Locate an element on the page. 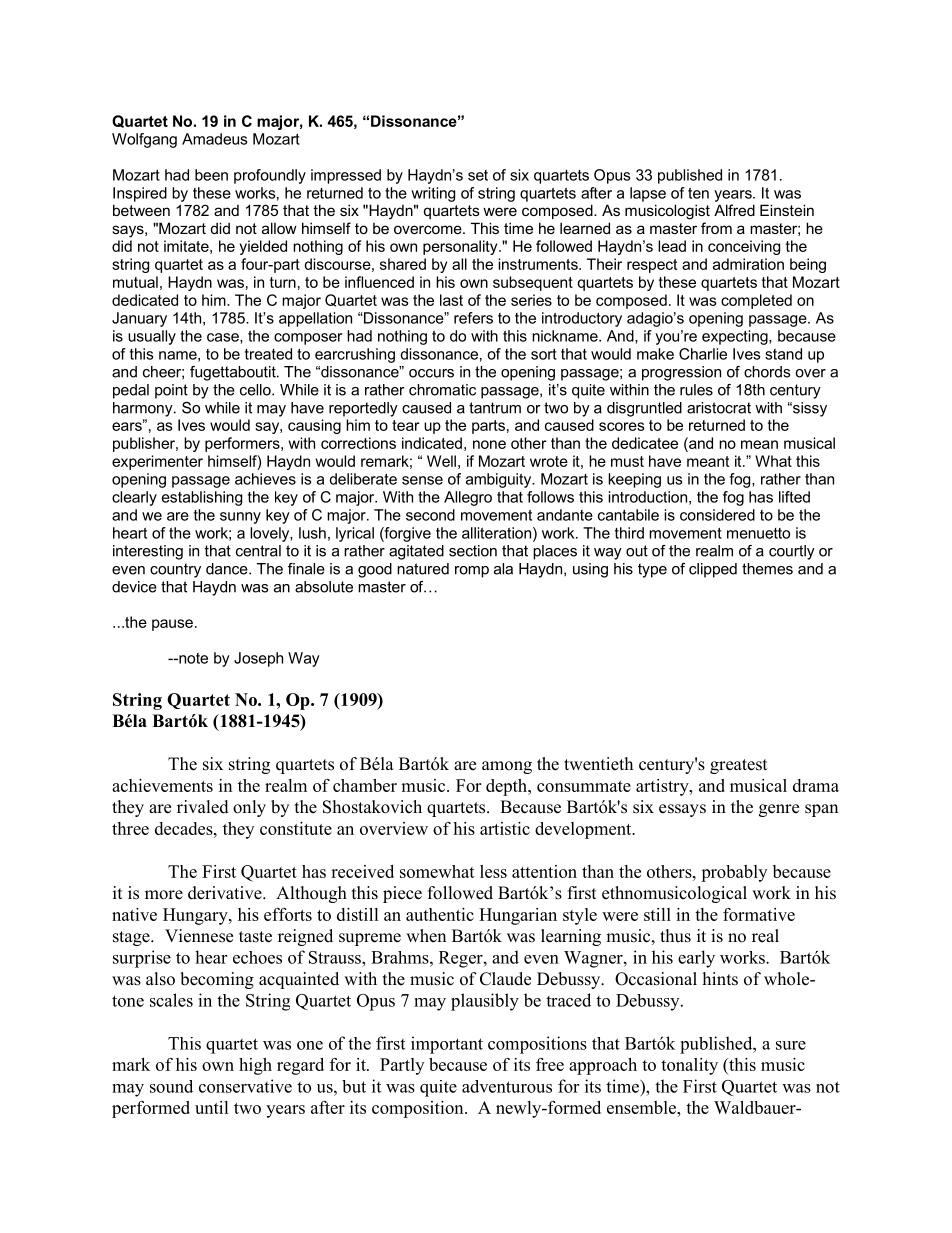 The width and height of the page is (952, 1233). pause is located at coordinates (172, 625).
